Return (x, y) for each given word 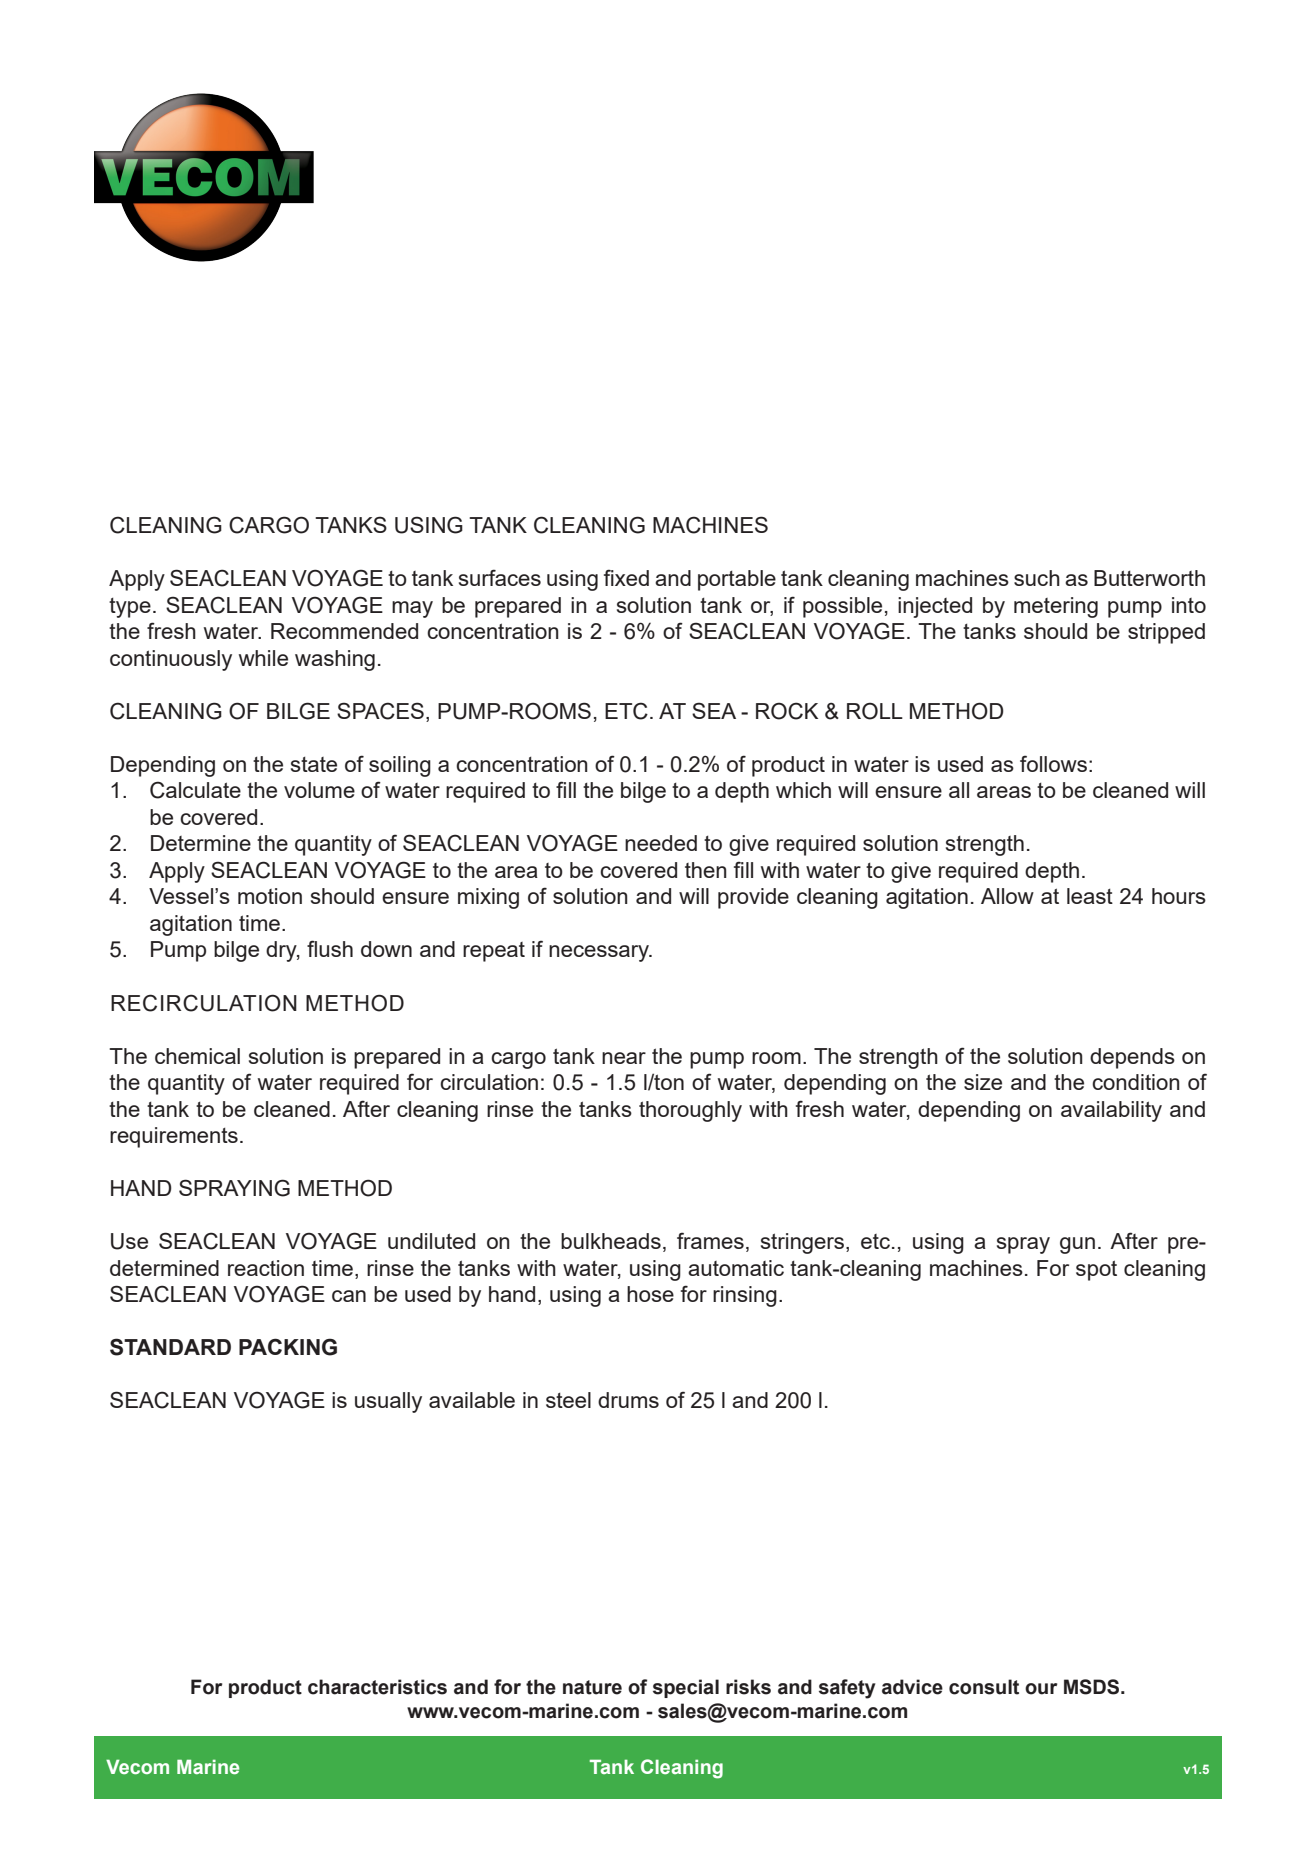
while (263, 658)
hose (650, 1294)
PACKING (288, 1347)
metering (1056, 607)
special (686, 1688)
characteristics (377, 1687)
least (1090, 896)
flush (330, 948)
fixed (626, 577)
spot (1096, 1270)
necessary (600, 953)
